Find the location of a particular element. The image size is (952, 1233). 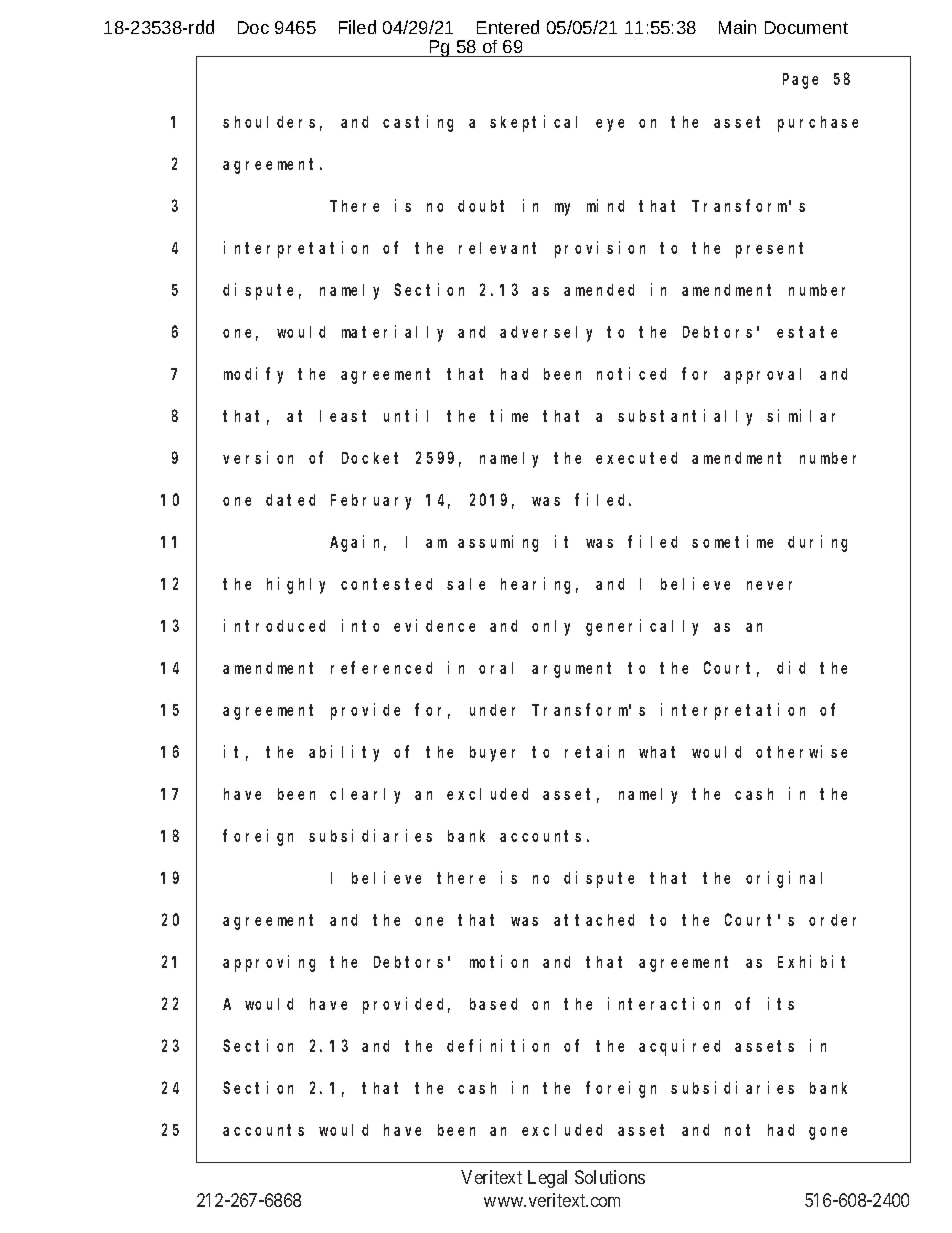

Again is located at coordinates (358, 543).
